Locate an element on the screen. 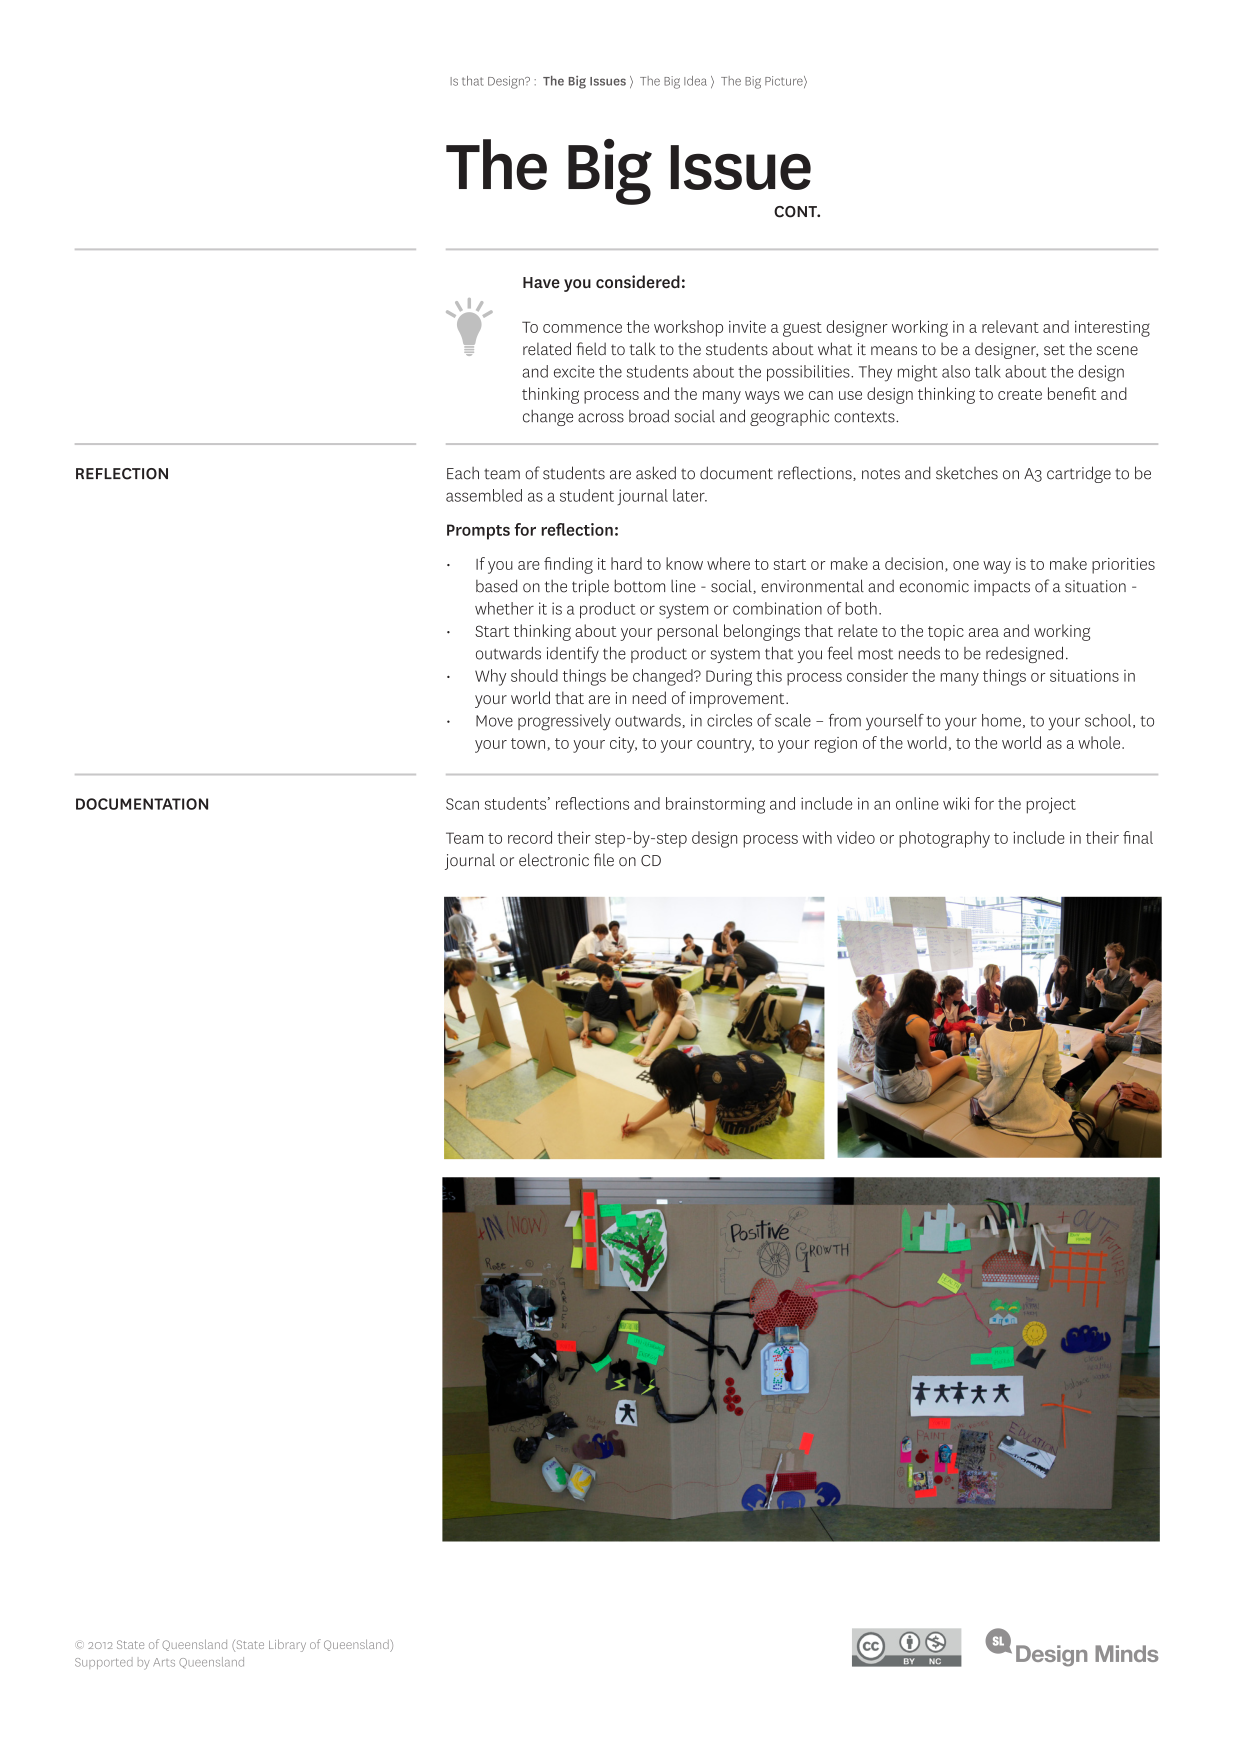 The width and height of the screenshot is (1233, 1744). Idea is located at coordinates (695, 81).
